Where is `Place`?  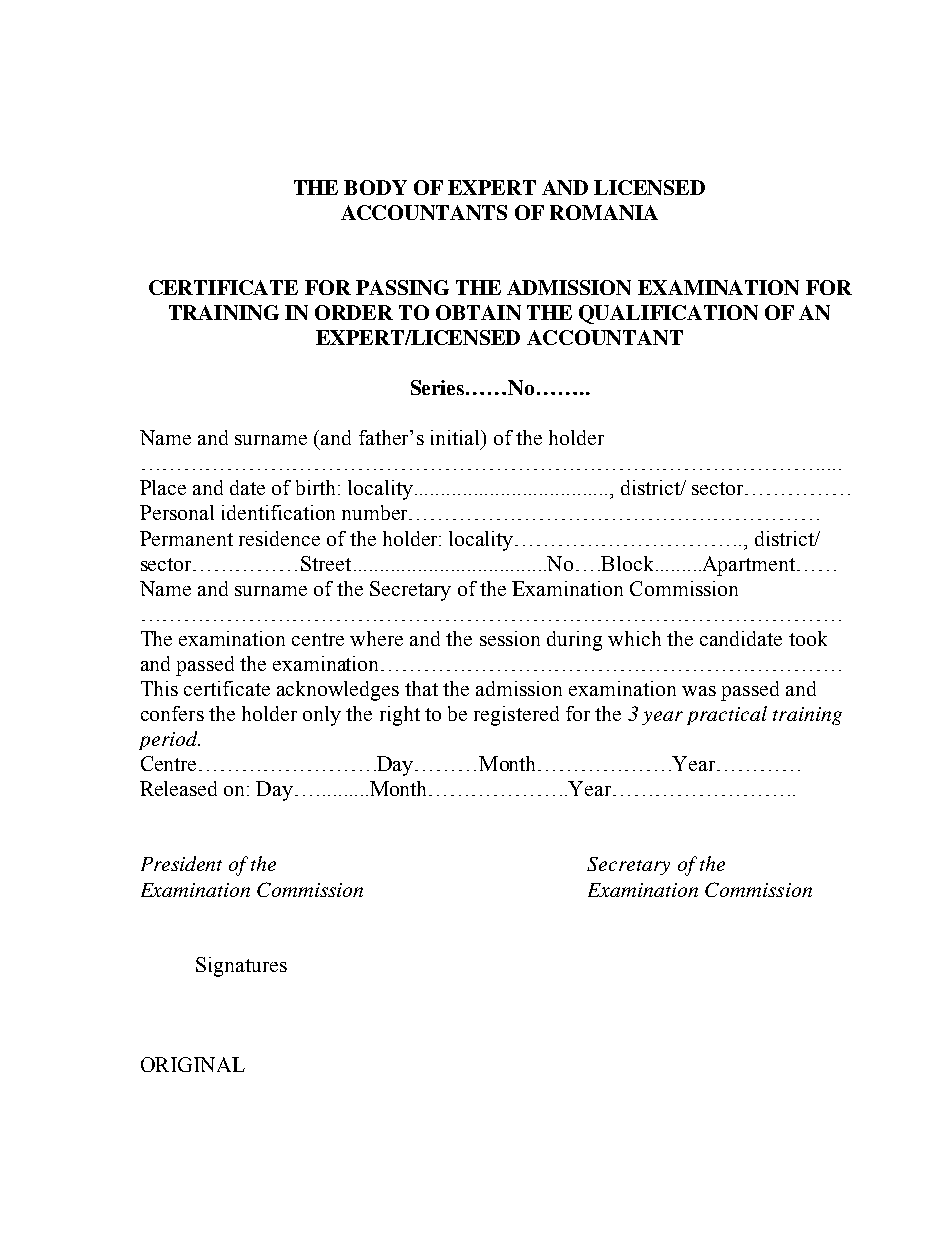 Place is located at coordinates (163, 487).
